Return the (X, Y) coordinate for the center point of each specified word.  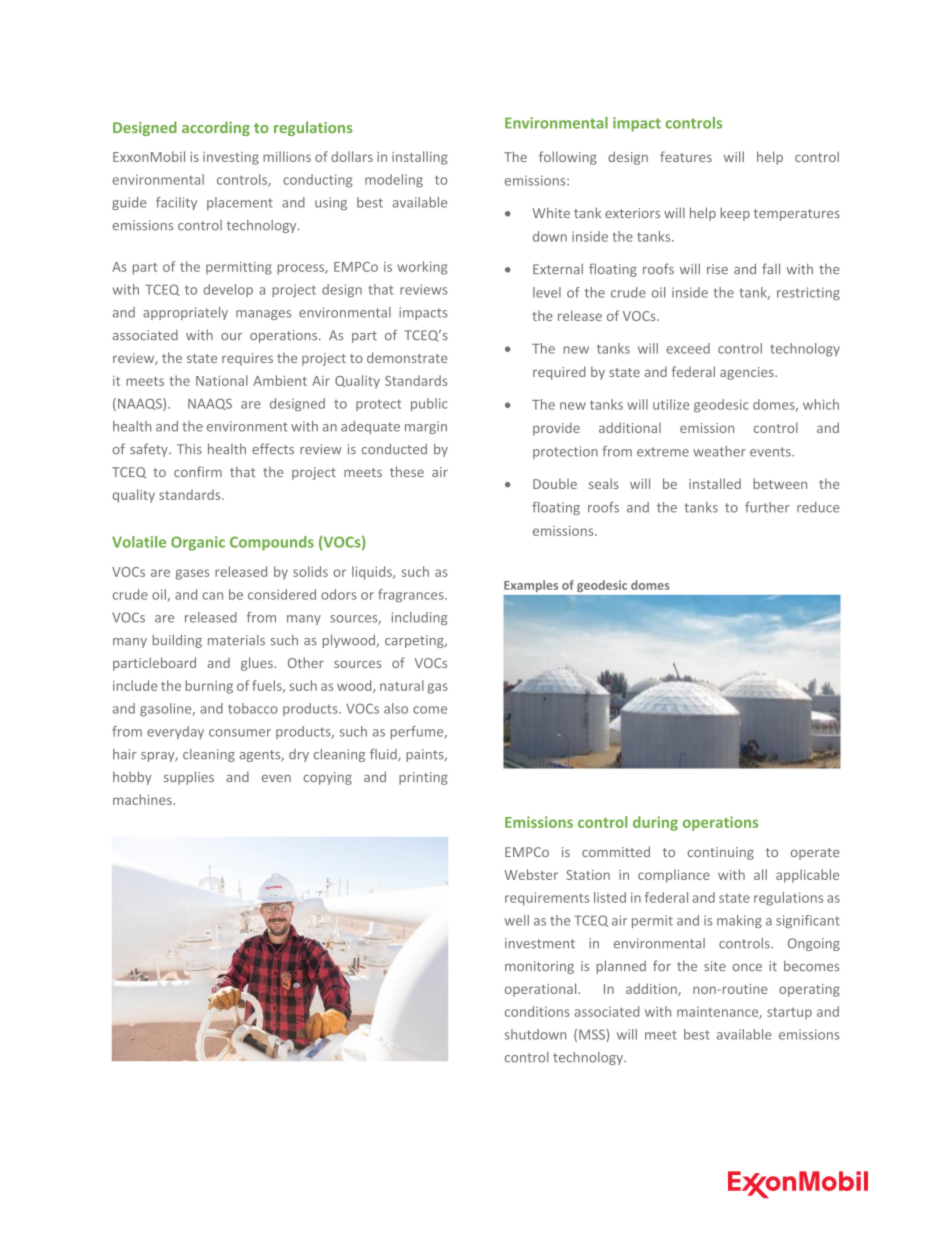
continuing (720, 853)
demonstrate (407, 357)
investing (231, 158)
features (686, 156)
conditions (537, 1011)
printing (423, 778)
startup (789, 1013)
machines (143, 799)
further (767, 507)
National (222, 380)
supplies (189, 778)
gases (192, 574)
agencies (748, 373)
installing (420, 158)
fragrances (412, 596)
